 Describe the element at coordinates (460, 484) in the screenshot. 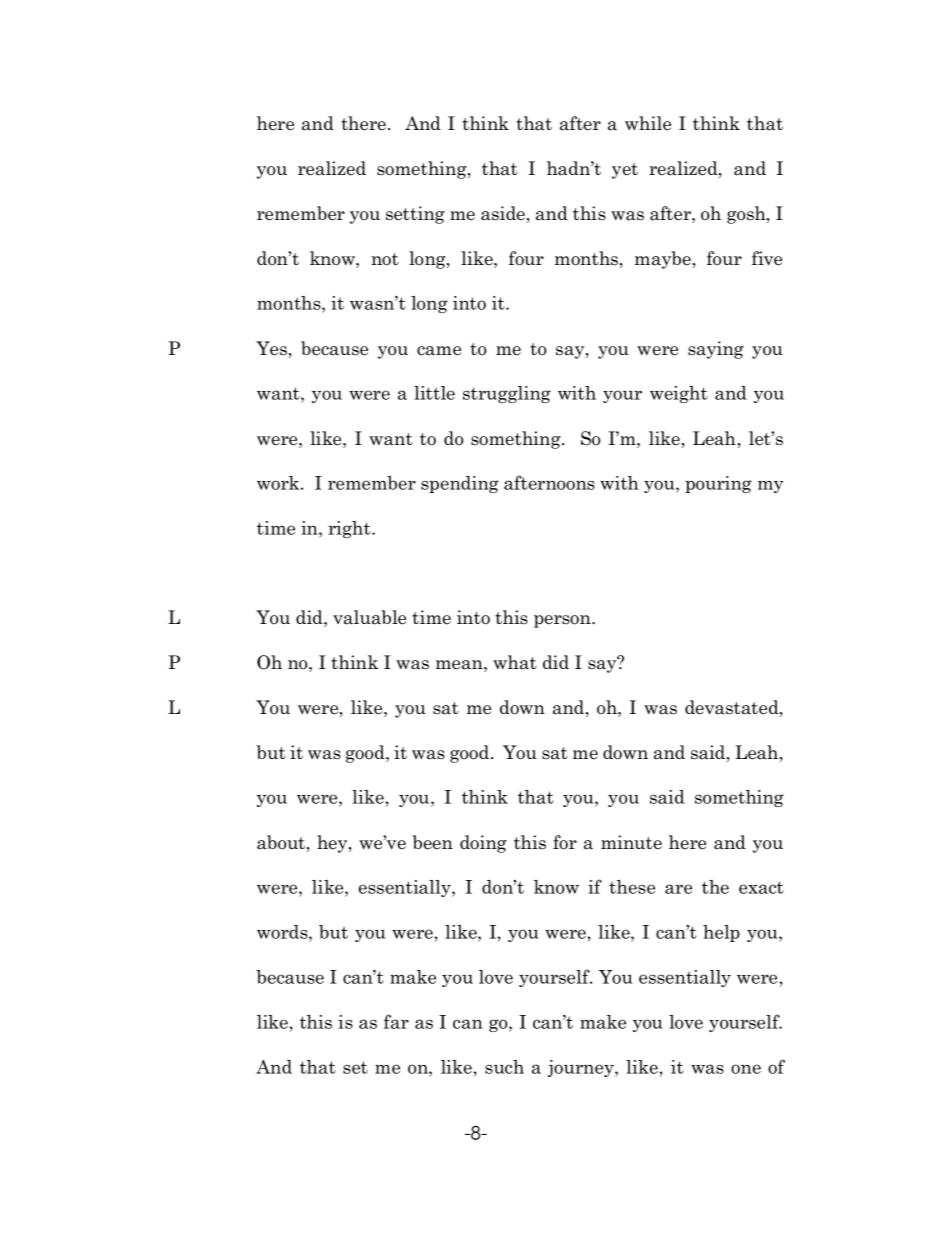

I see `spending` at that location.
